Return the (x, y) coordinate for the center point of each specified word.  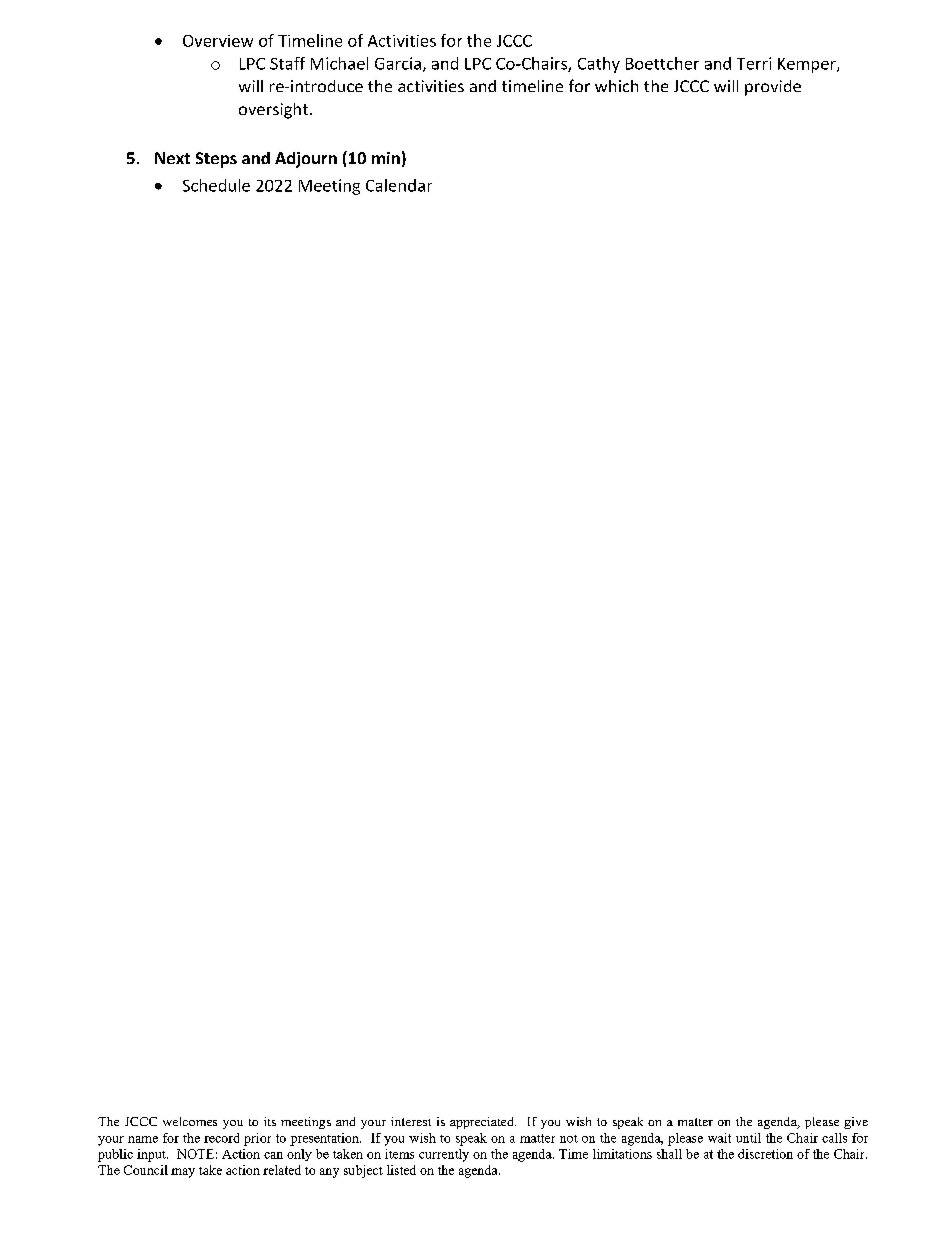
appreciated (483, 1123)
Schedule (216, 185)
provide (773, 88)
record (221, 1138)
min (386, 158)
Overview (218, 41)
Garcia (398, 63)
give (856, 1123)
